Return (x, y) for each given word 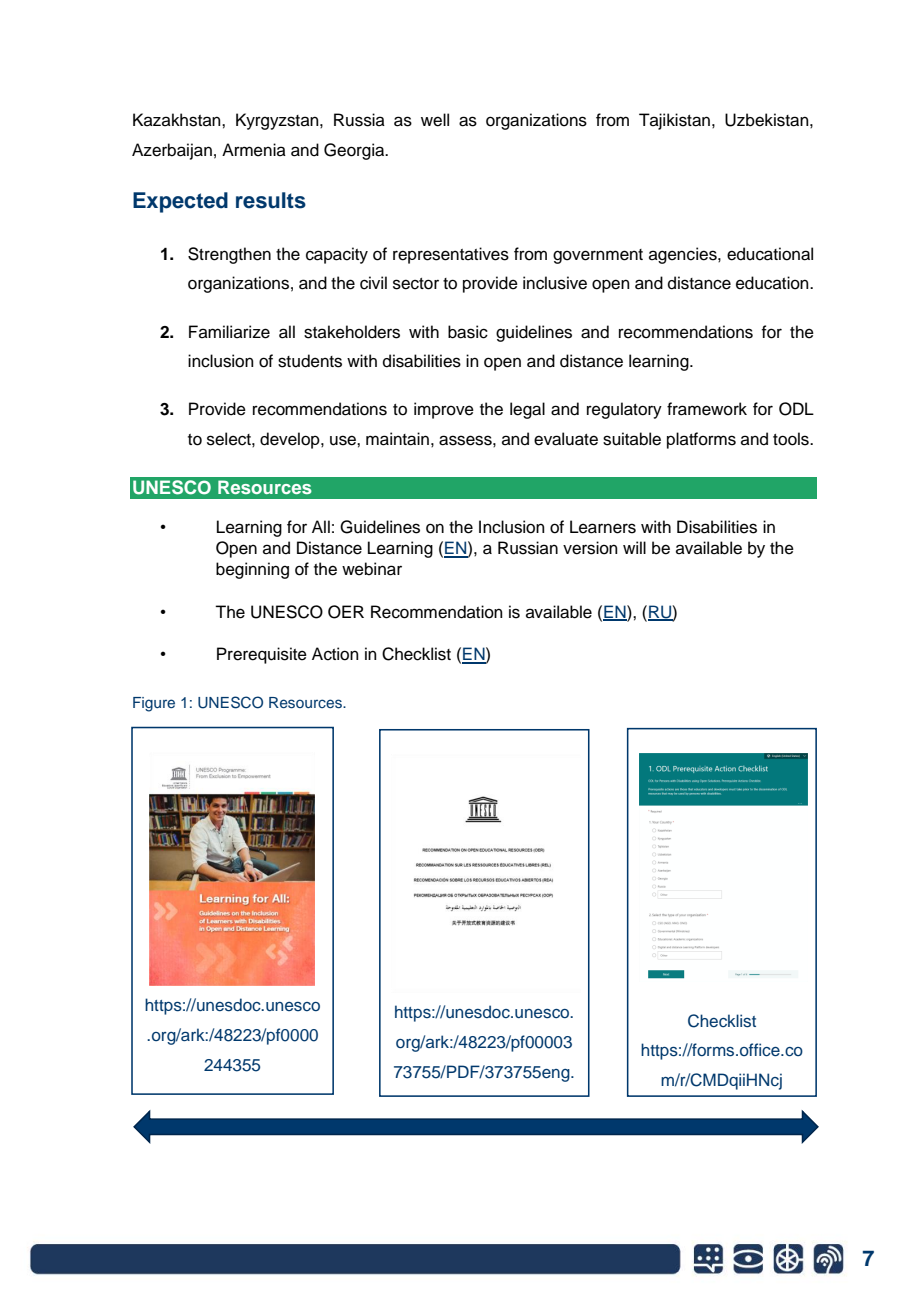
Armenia (254, 150)
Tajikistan (674, 121)
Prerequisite (262, 655)
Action (335, 654)
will (634, 547)
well (435, 120)
